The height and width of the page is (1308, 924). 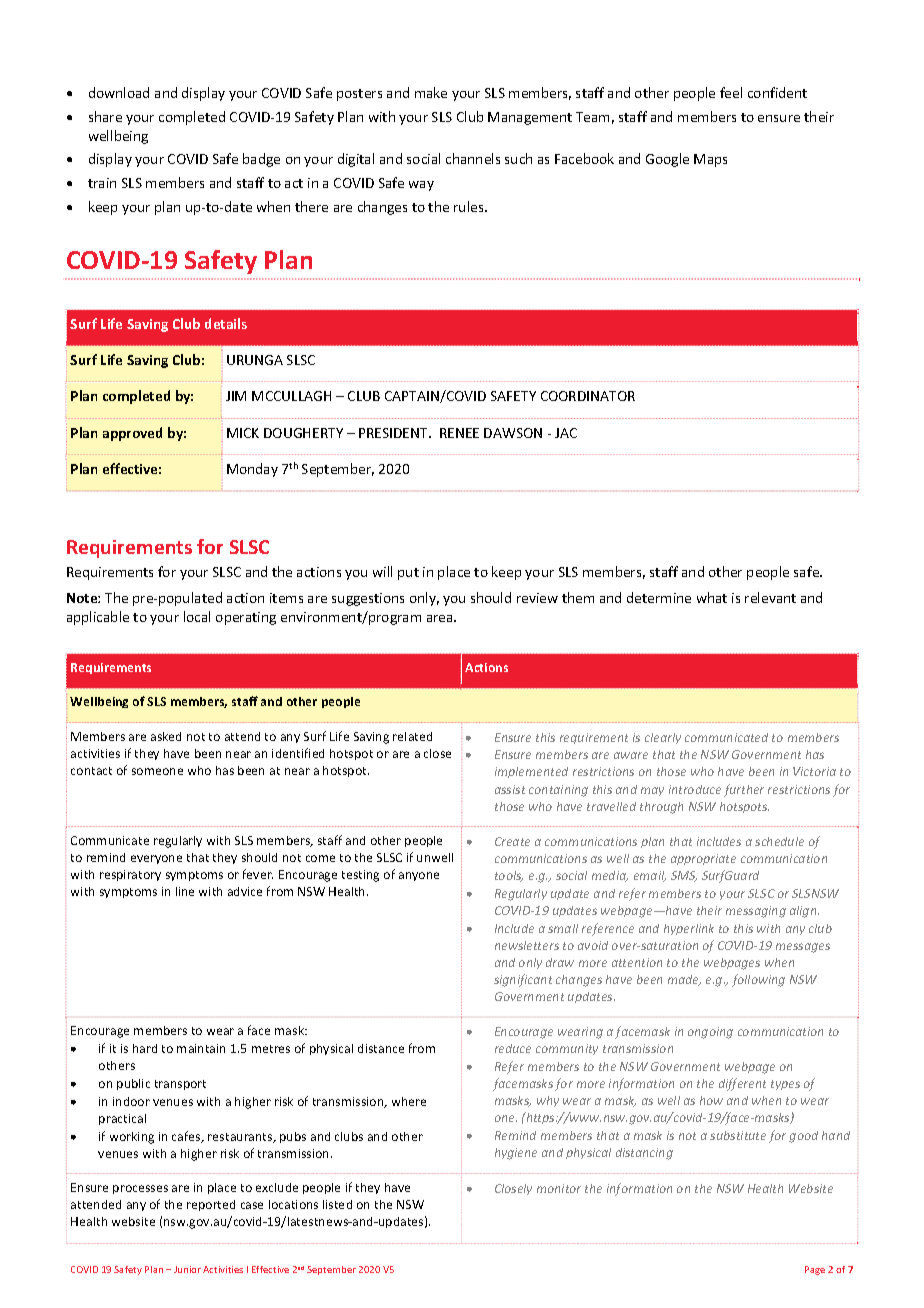 I want to click on substitute, so click(x=738, y=1135).
